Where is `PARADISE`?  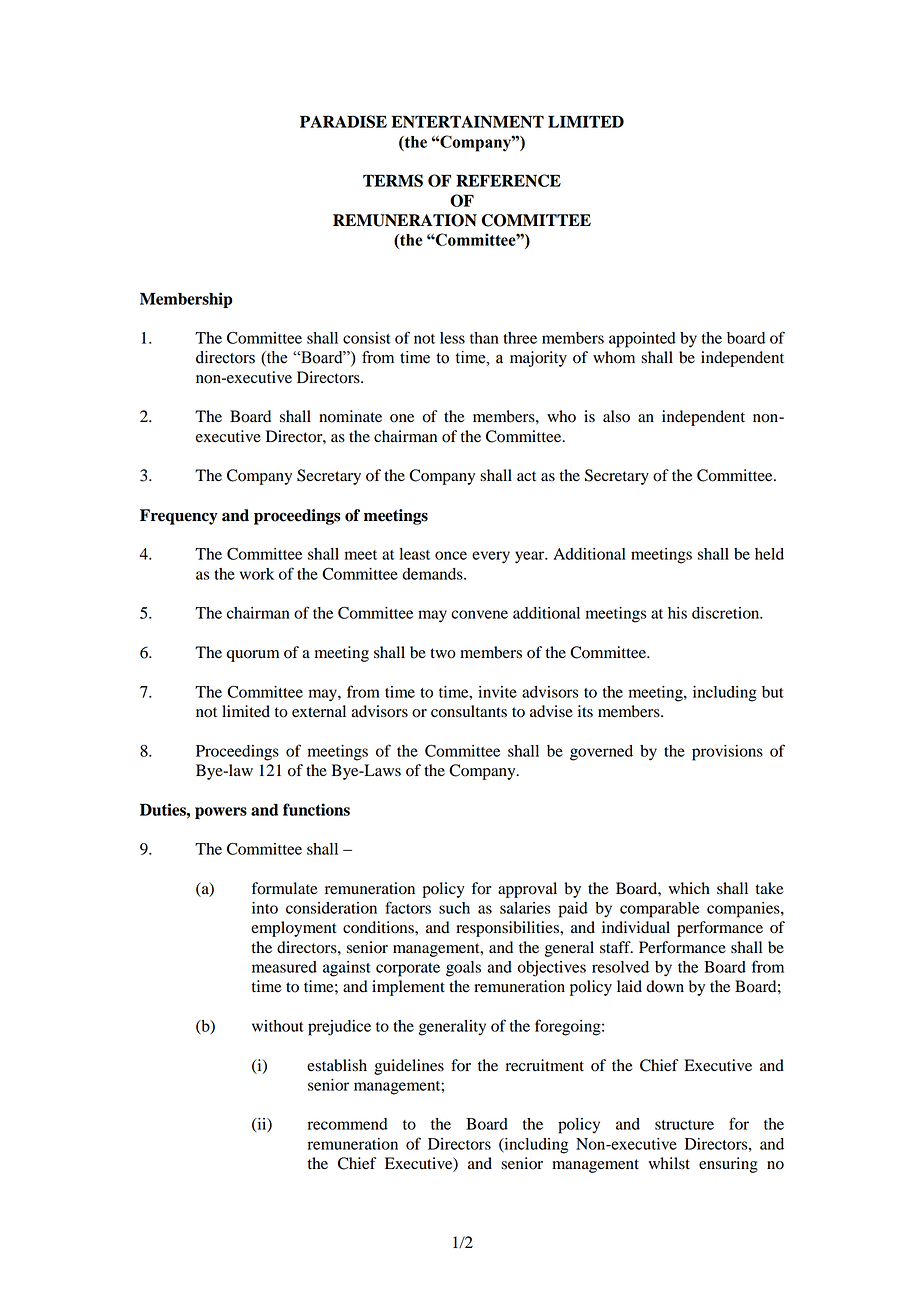
PARADISE is located at coordinates (343, 121).
